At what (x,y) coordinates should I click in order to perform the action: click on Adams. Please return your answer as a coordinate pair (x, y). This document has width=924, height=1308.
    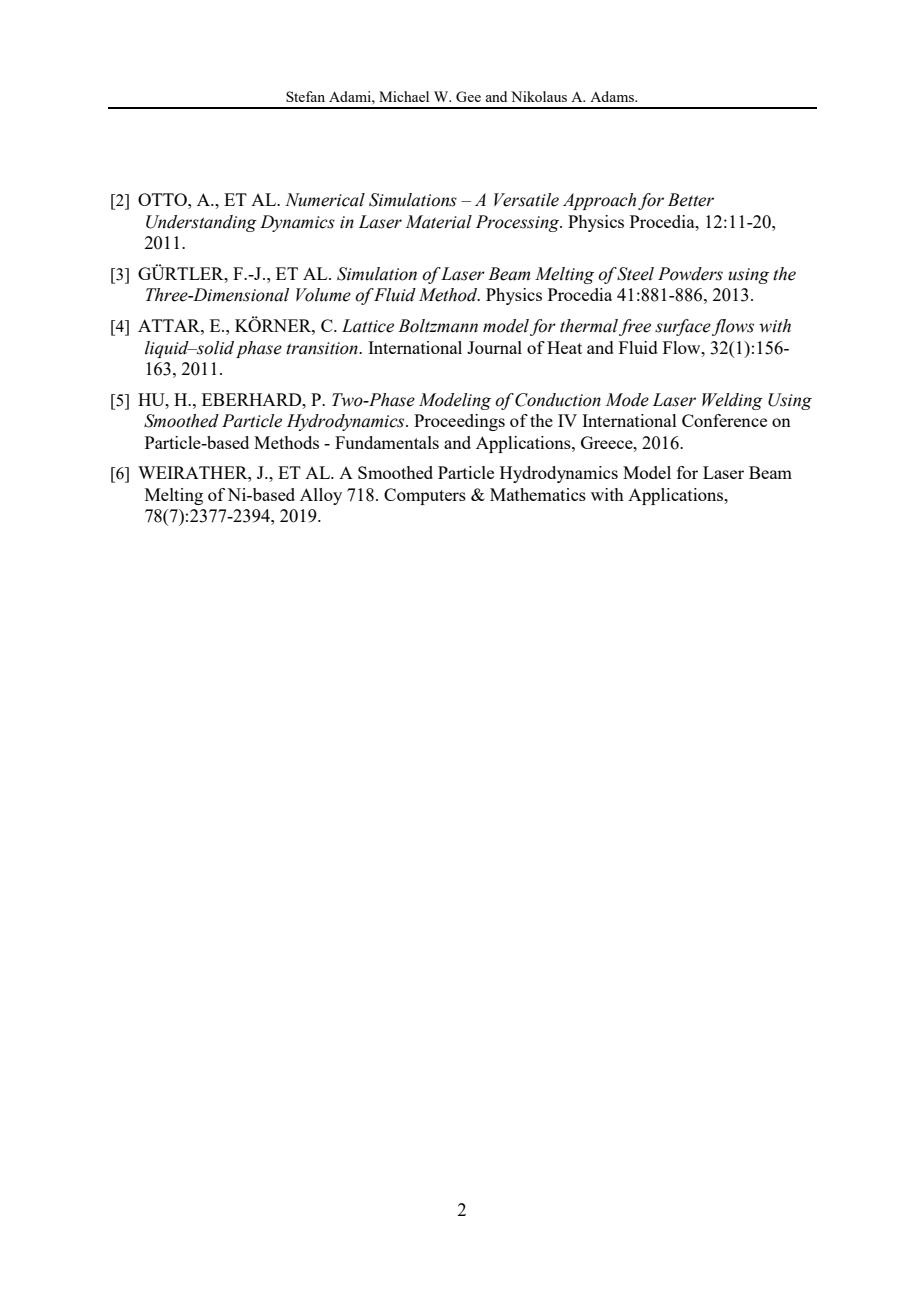
    Looking at the image, I should click on (613, 96).
